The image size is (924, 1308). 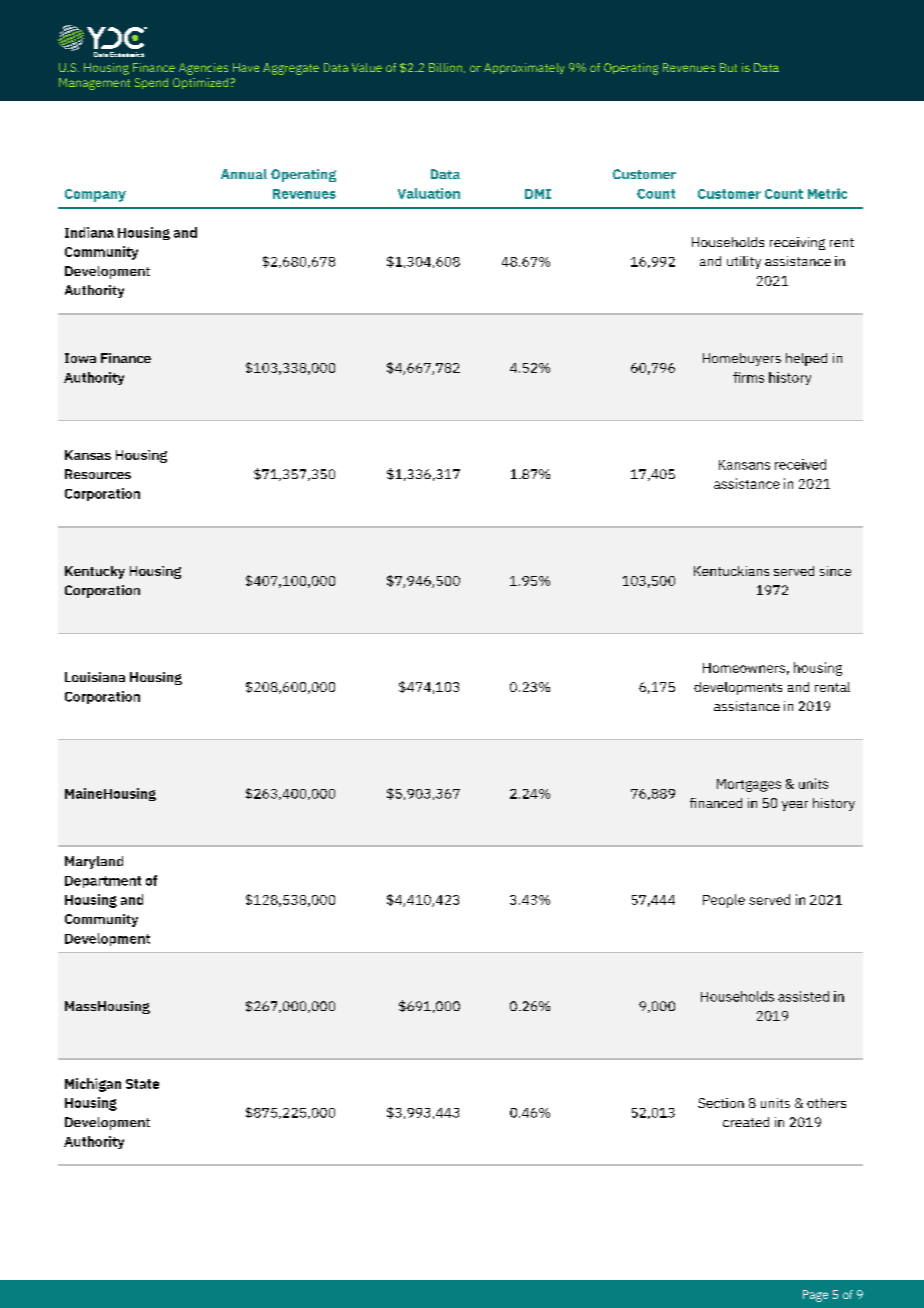 What do you see at coordinates (142, 1084) in the image?
I see `State` at bounding box center [142, 1084].
